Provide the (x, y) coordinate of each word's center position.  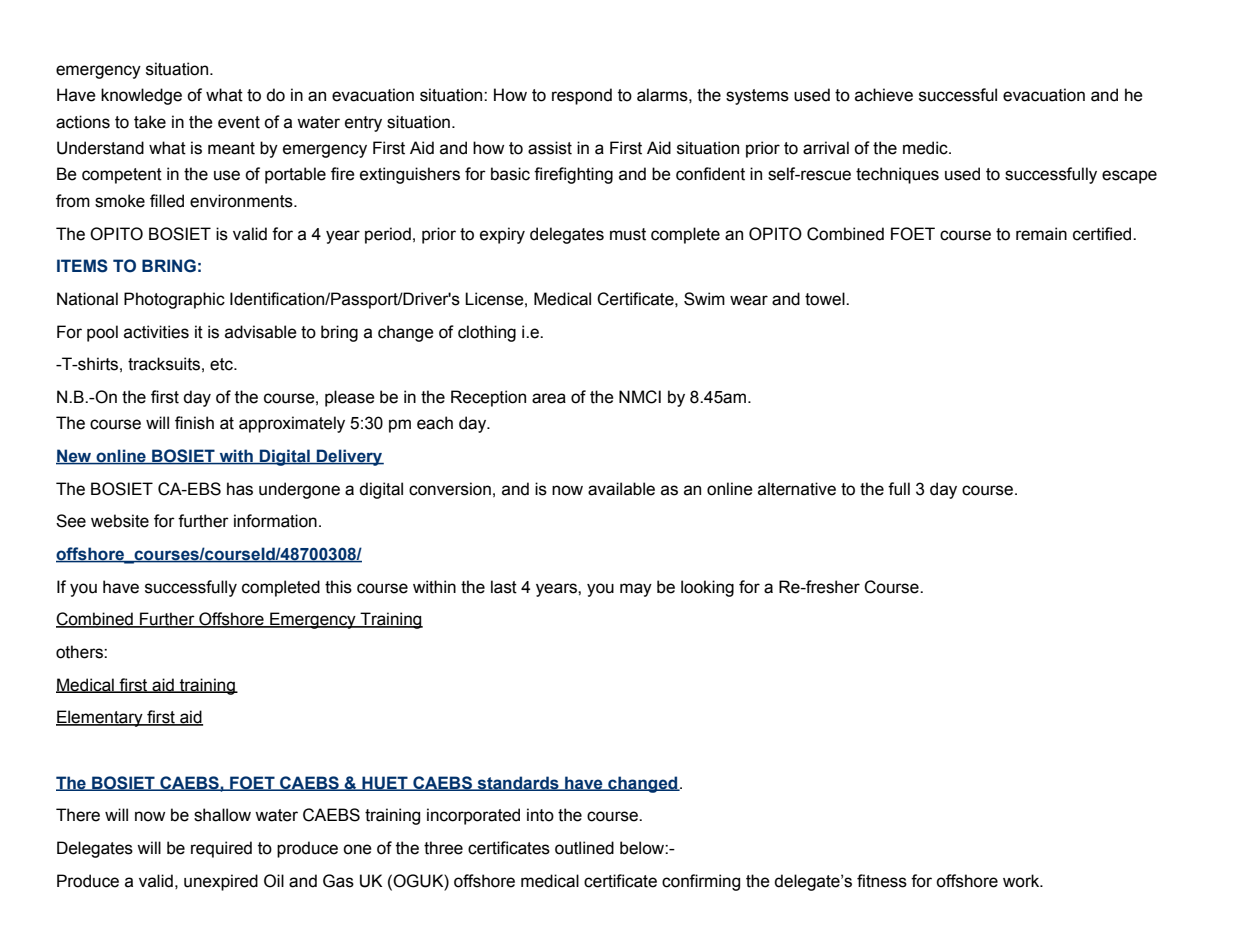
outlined (584, 848)
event (239, 122)
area (549, 398)
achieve (884, 95)
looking (707, 588)
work (1022, 881)
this (338, 587)
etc (222, 364)
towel (826, 299)
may (636, 590)
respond (582, 96)
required (221, 849)
